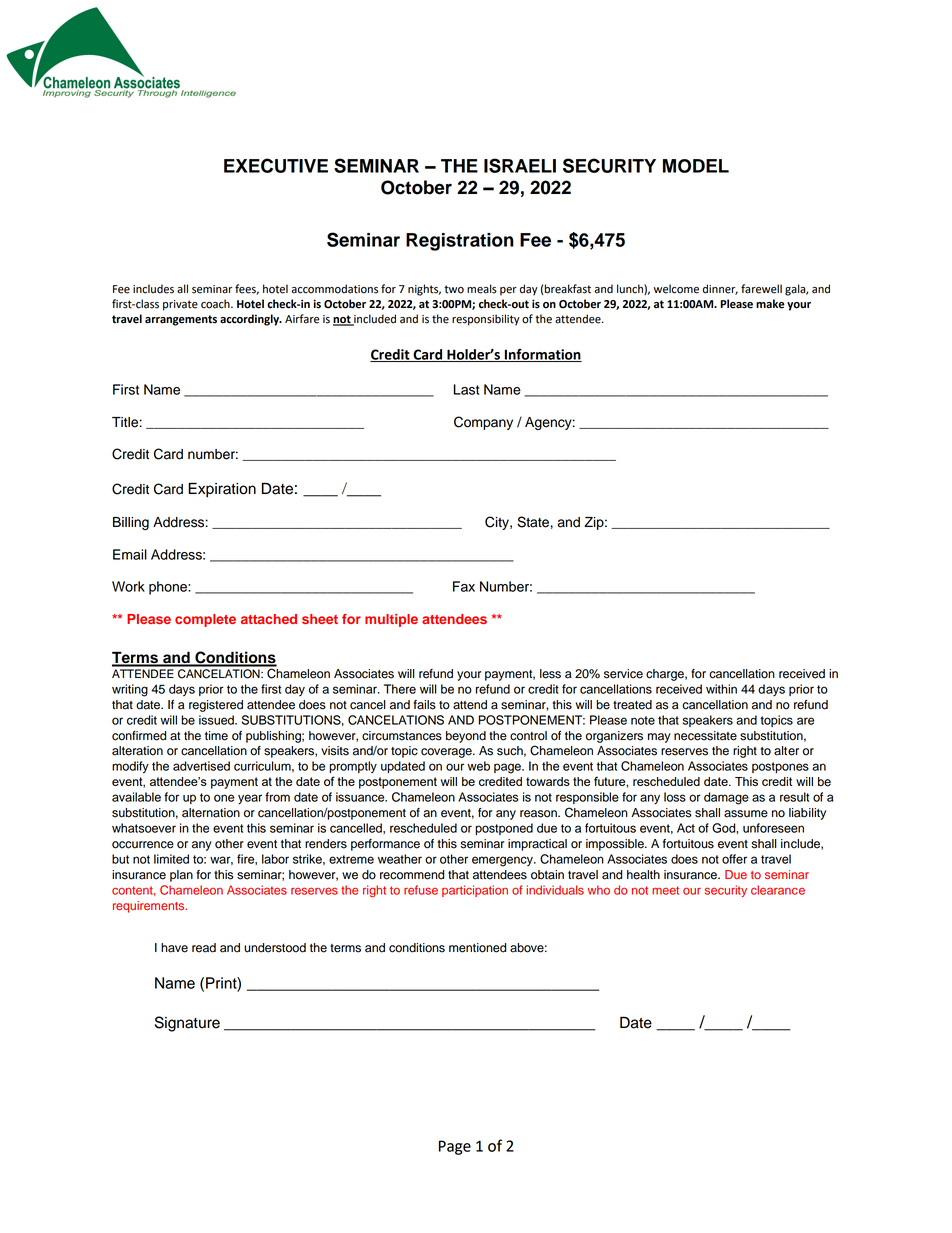 The image size is (952, 1233). Describe the element at coordinates (250, 799) in the screenshot. I see `year` at that location.
